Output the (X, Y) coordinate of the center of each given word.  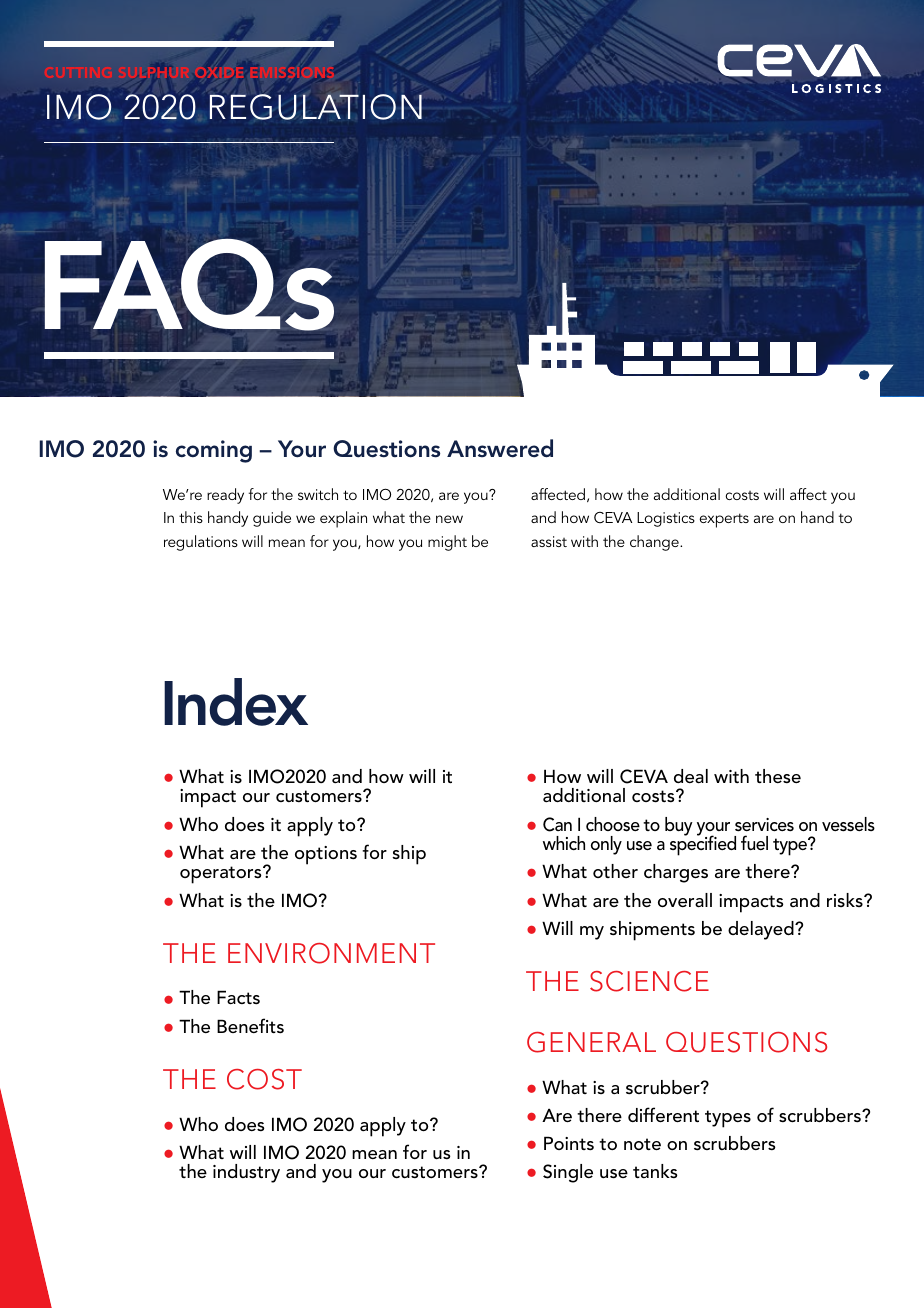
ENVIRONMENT (331, 953)
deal (691, 776)
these (778, 776)
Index (236, 702)
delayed (762, 930)
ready (225, 496)
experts (724, 520)
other (615, 871)
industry (246, 1173)
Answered (500, 448)
